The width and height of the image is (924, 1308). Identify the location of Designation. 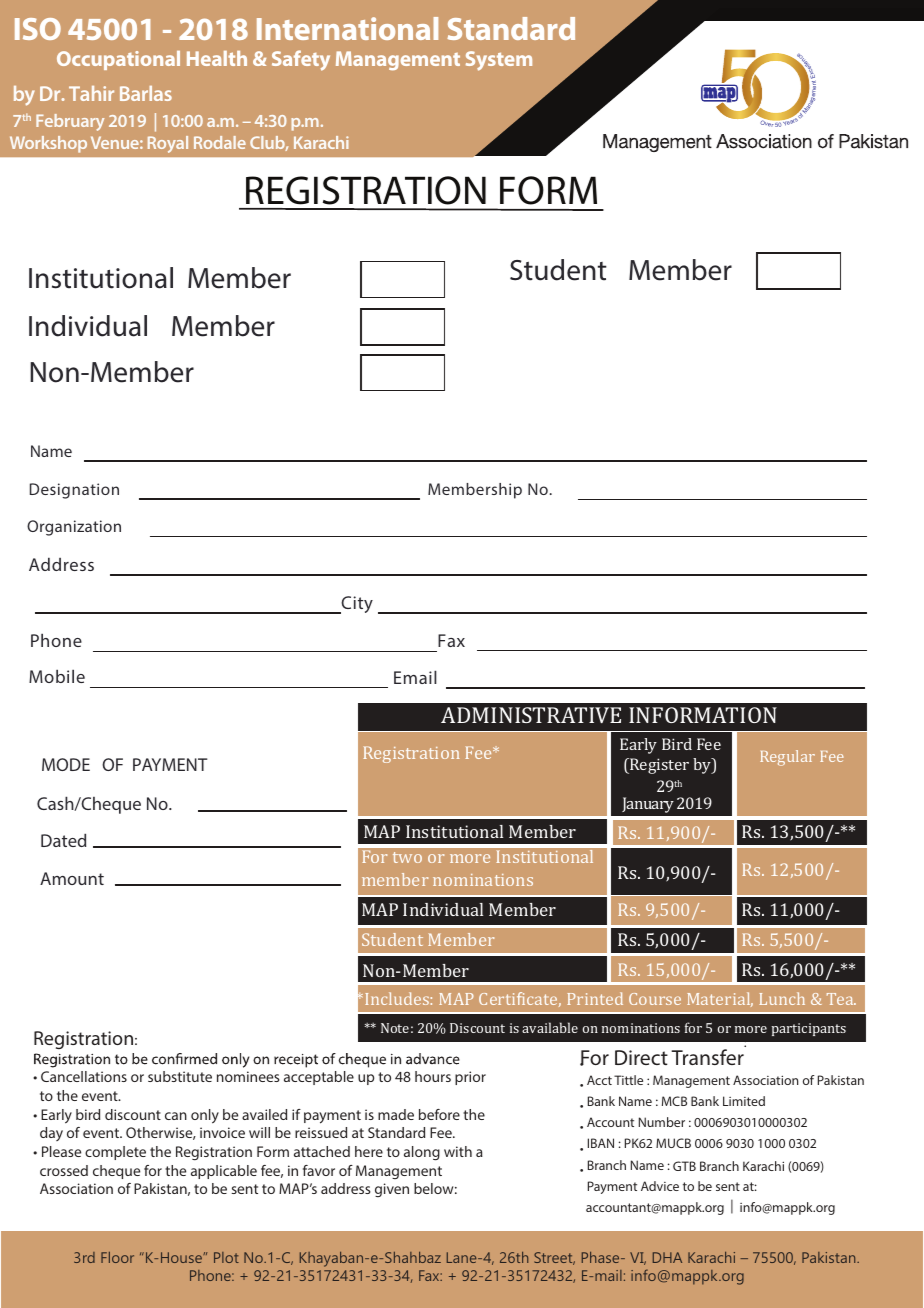
(74, 491).
